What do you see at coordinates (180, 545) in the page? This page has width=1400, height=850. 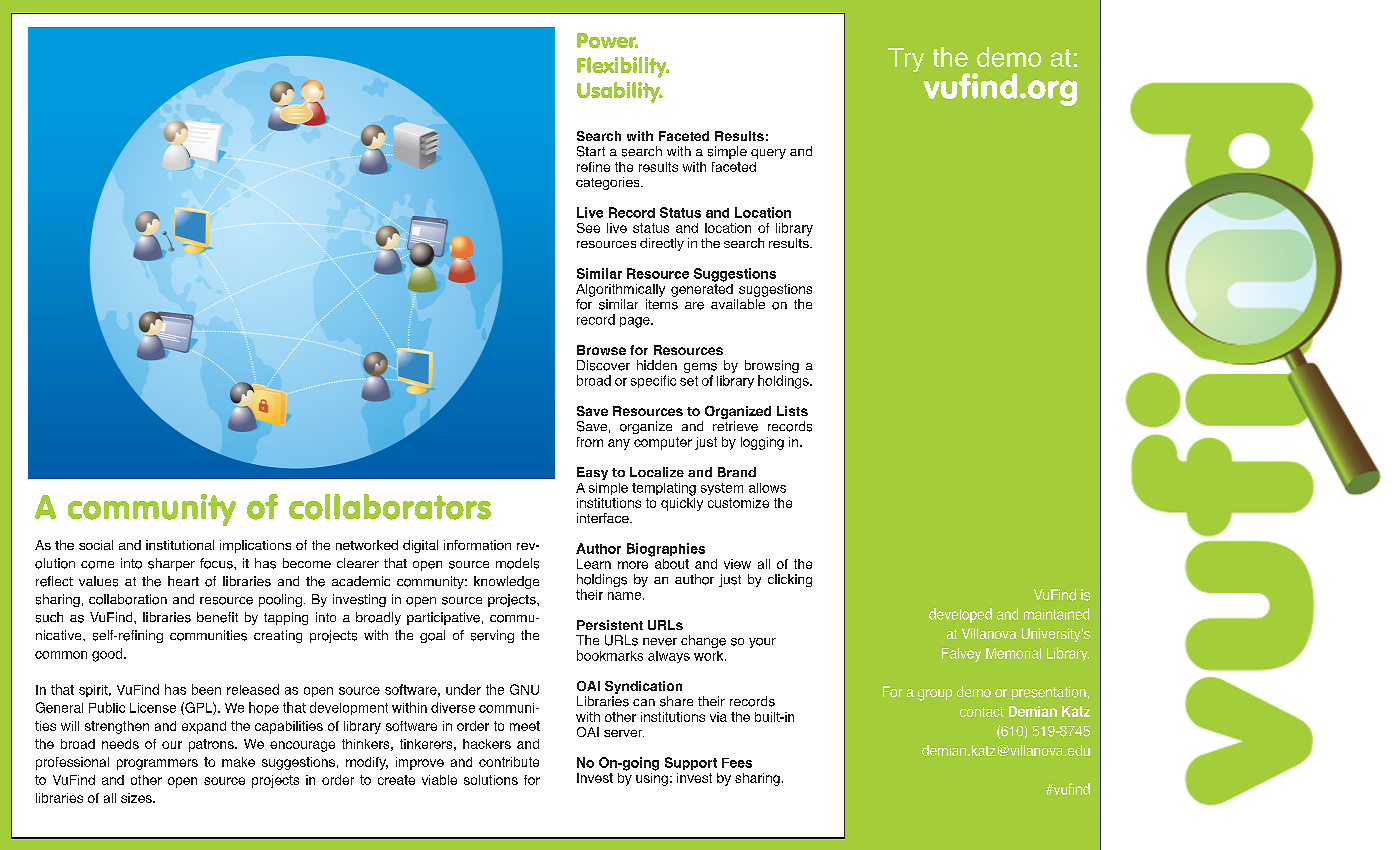 I see `institutional` at bounding box center [180, 545].
